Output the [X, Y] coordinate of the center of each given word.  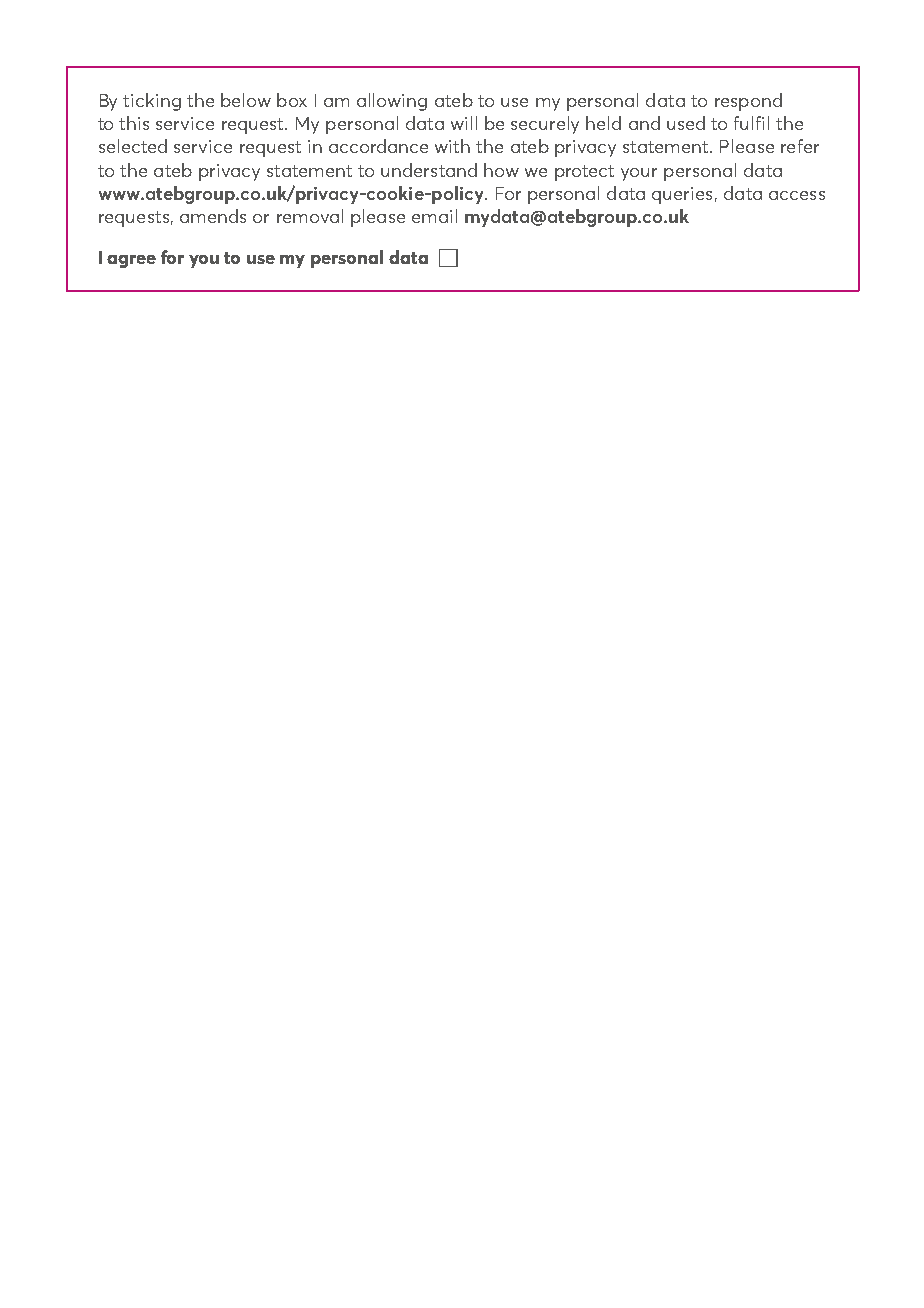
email [434, 216]
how [501, 170]
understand [429, 170]
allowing [392, 102]
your [639, 174]
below [246, 100]
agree [131, 261]
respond [748, 102]
